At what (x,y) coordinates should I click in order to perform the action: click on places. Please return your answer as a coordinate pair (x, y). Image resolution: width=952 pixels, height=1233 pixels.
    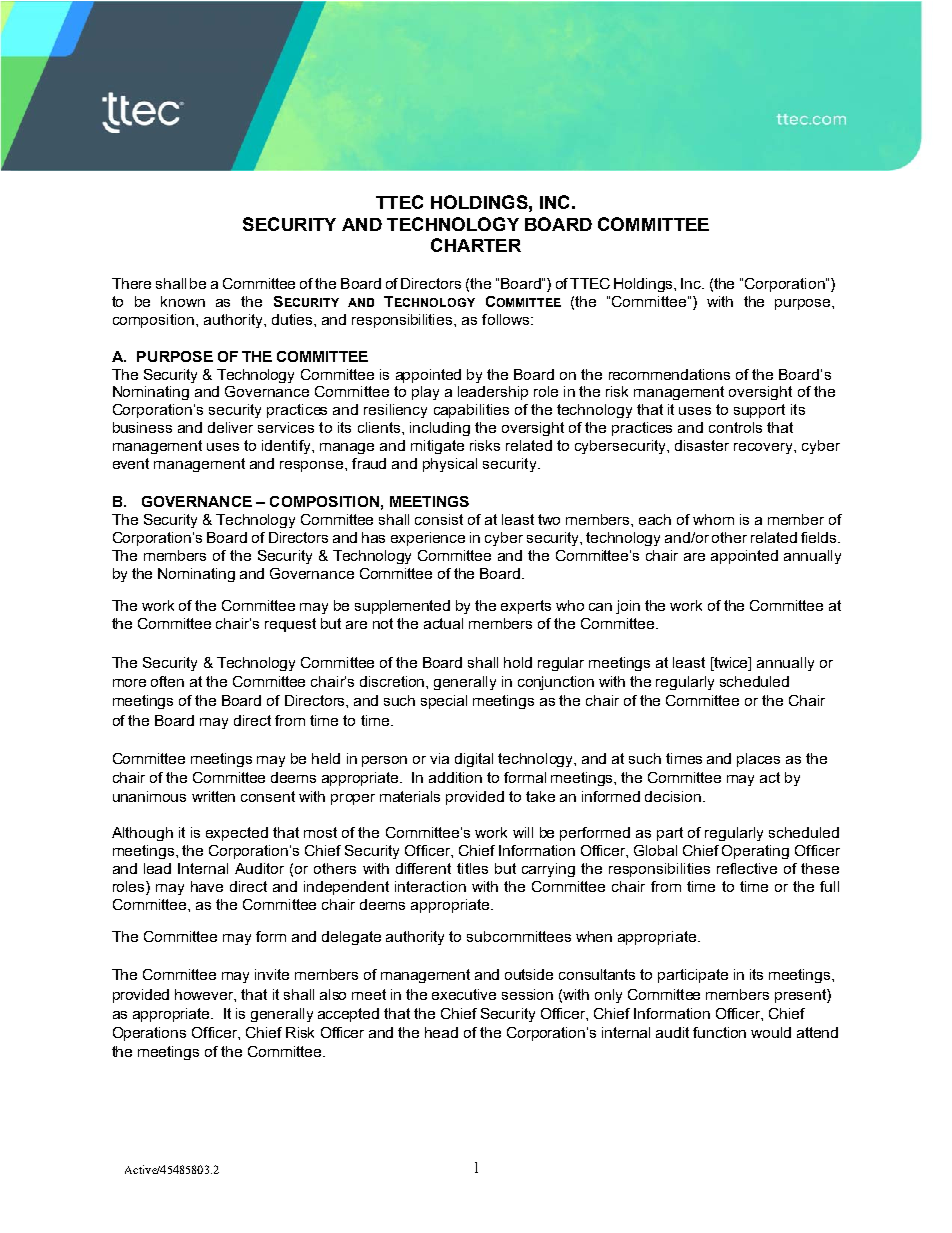
    Looking at the image, I should click on (758, 760).
